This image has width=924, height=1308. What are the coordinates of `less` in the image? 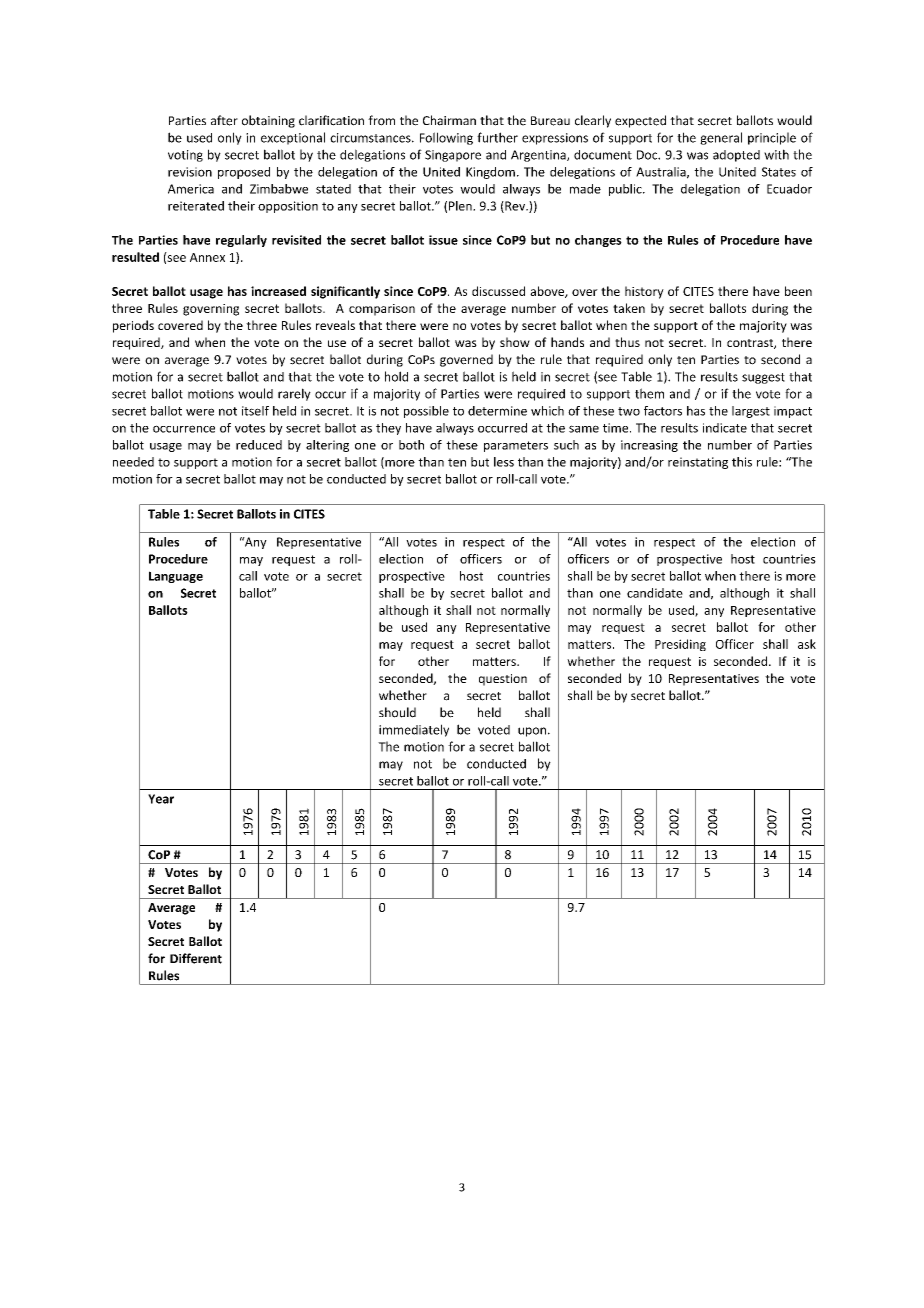 It's located at (504, 462).
